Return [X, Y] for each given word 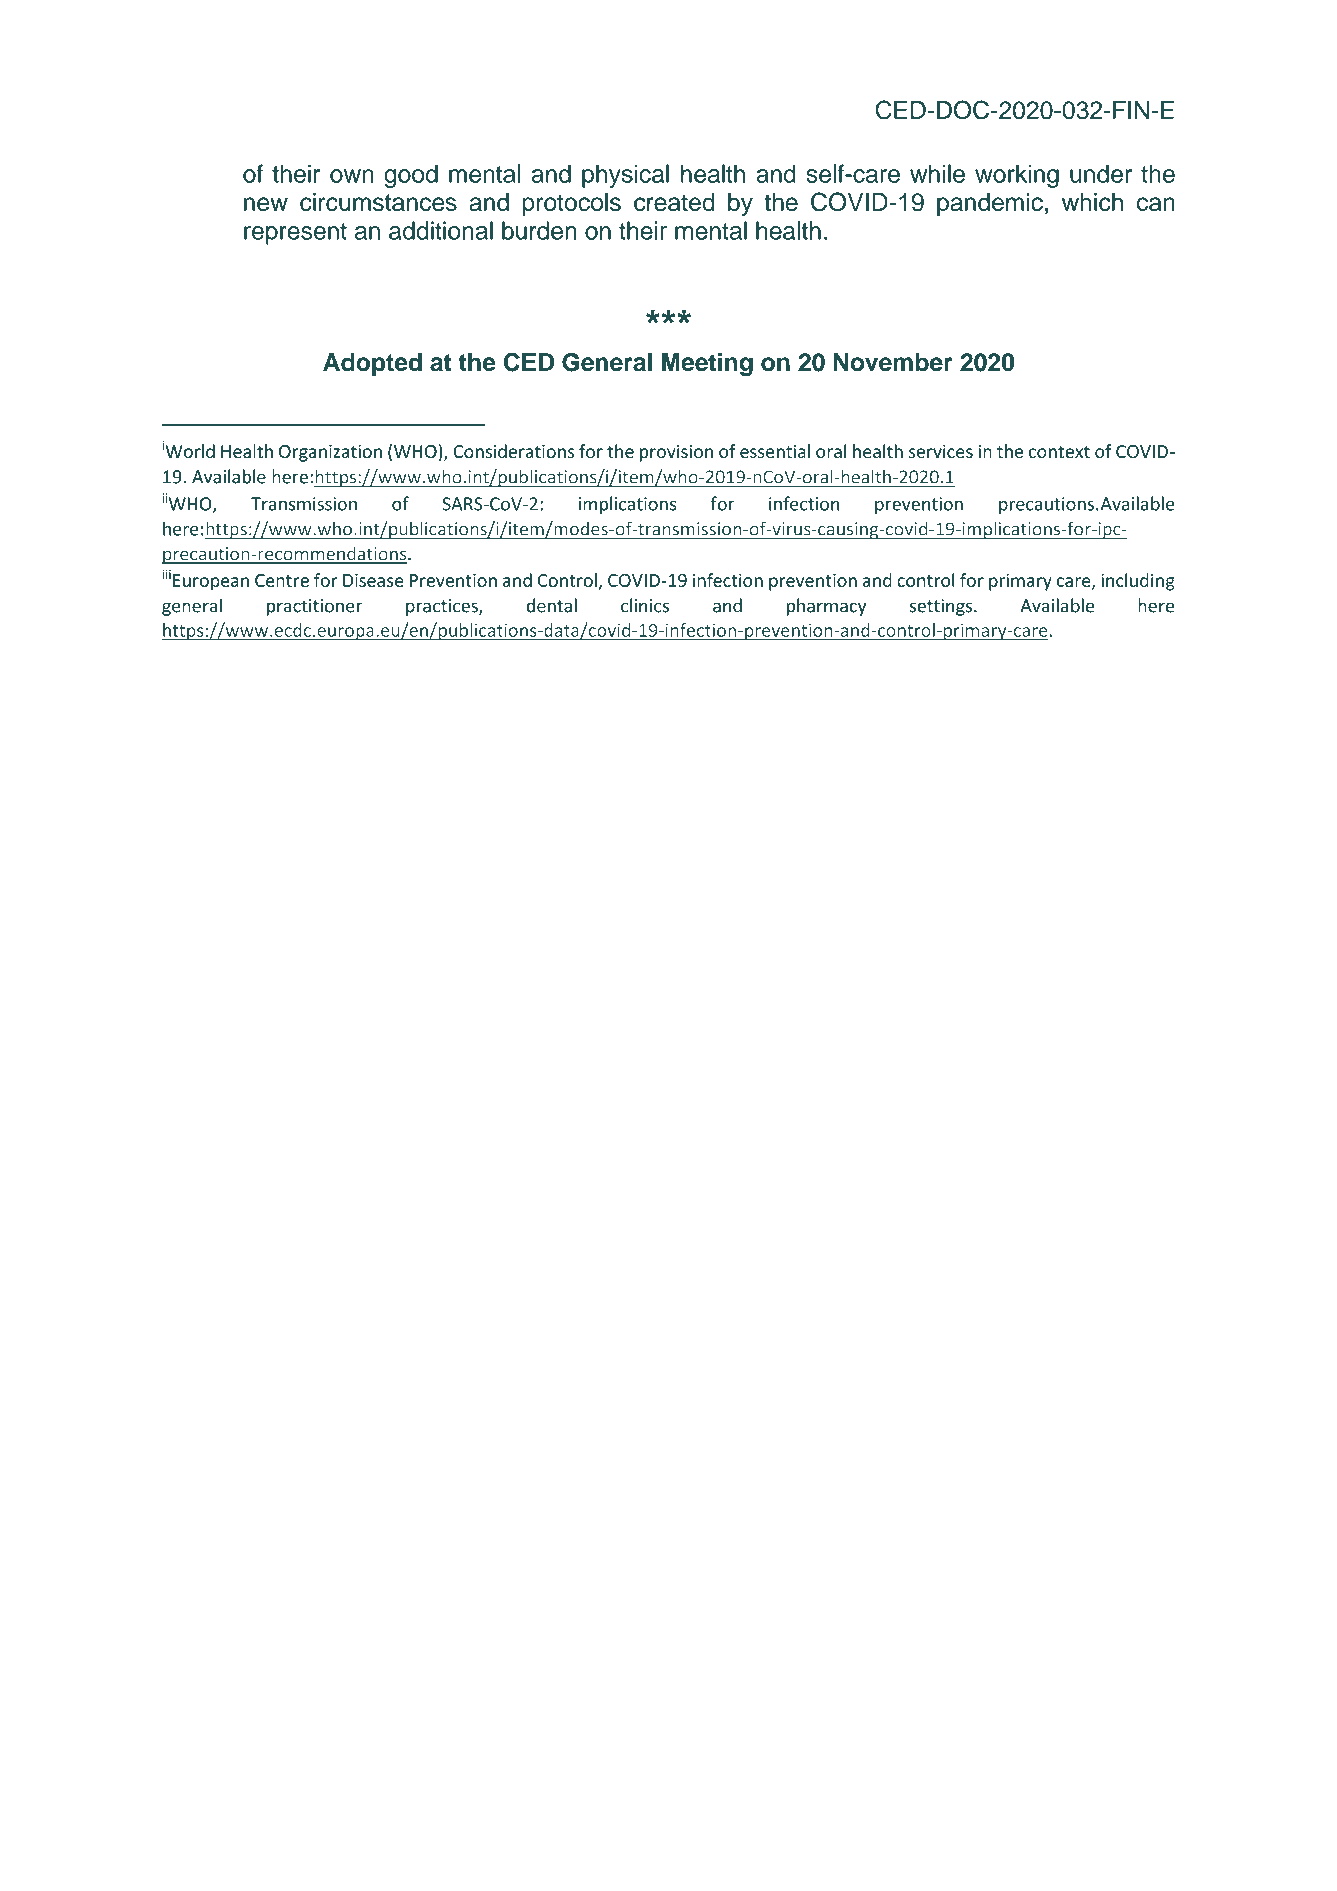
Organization [330, 453]
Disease [373, 580]
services [941, 452]
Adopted [372, 364]
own [352, 176]
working [1017, 176]
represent [295, 234]
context [1059, 452]
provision [676, 453]
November [893, 362]
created [674, 202]
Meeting [707, 365]
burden [539, 230]
